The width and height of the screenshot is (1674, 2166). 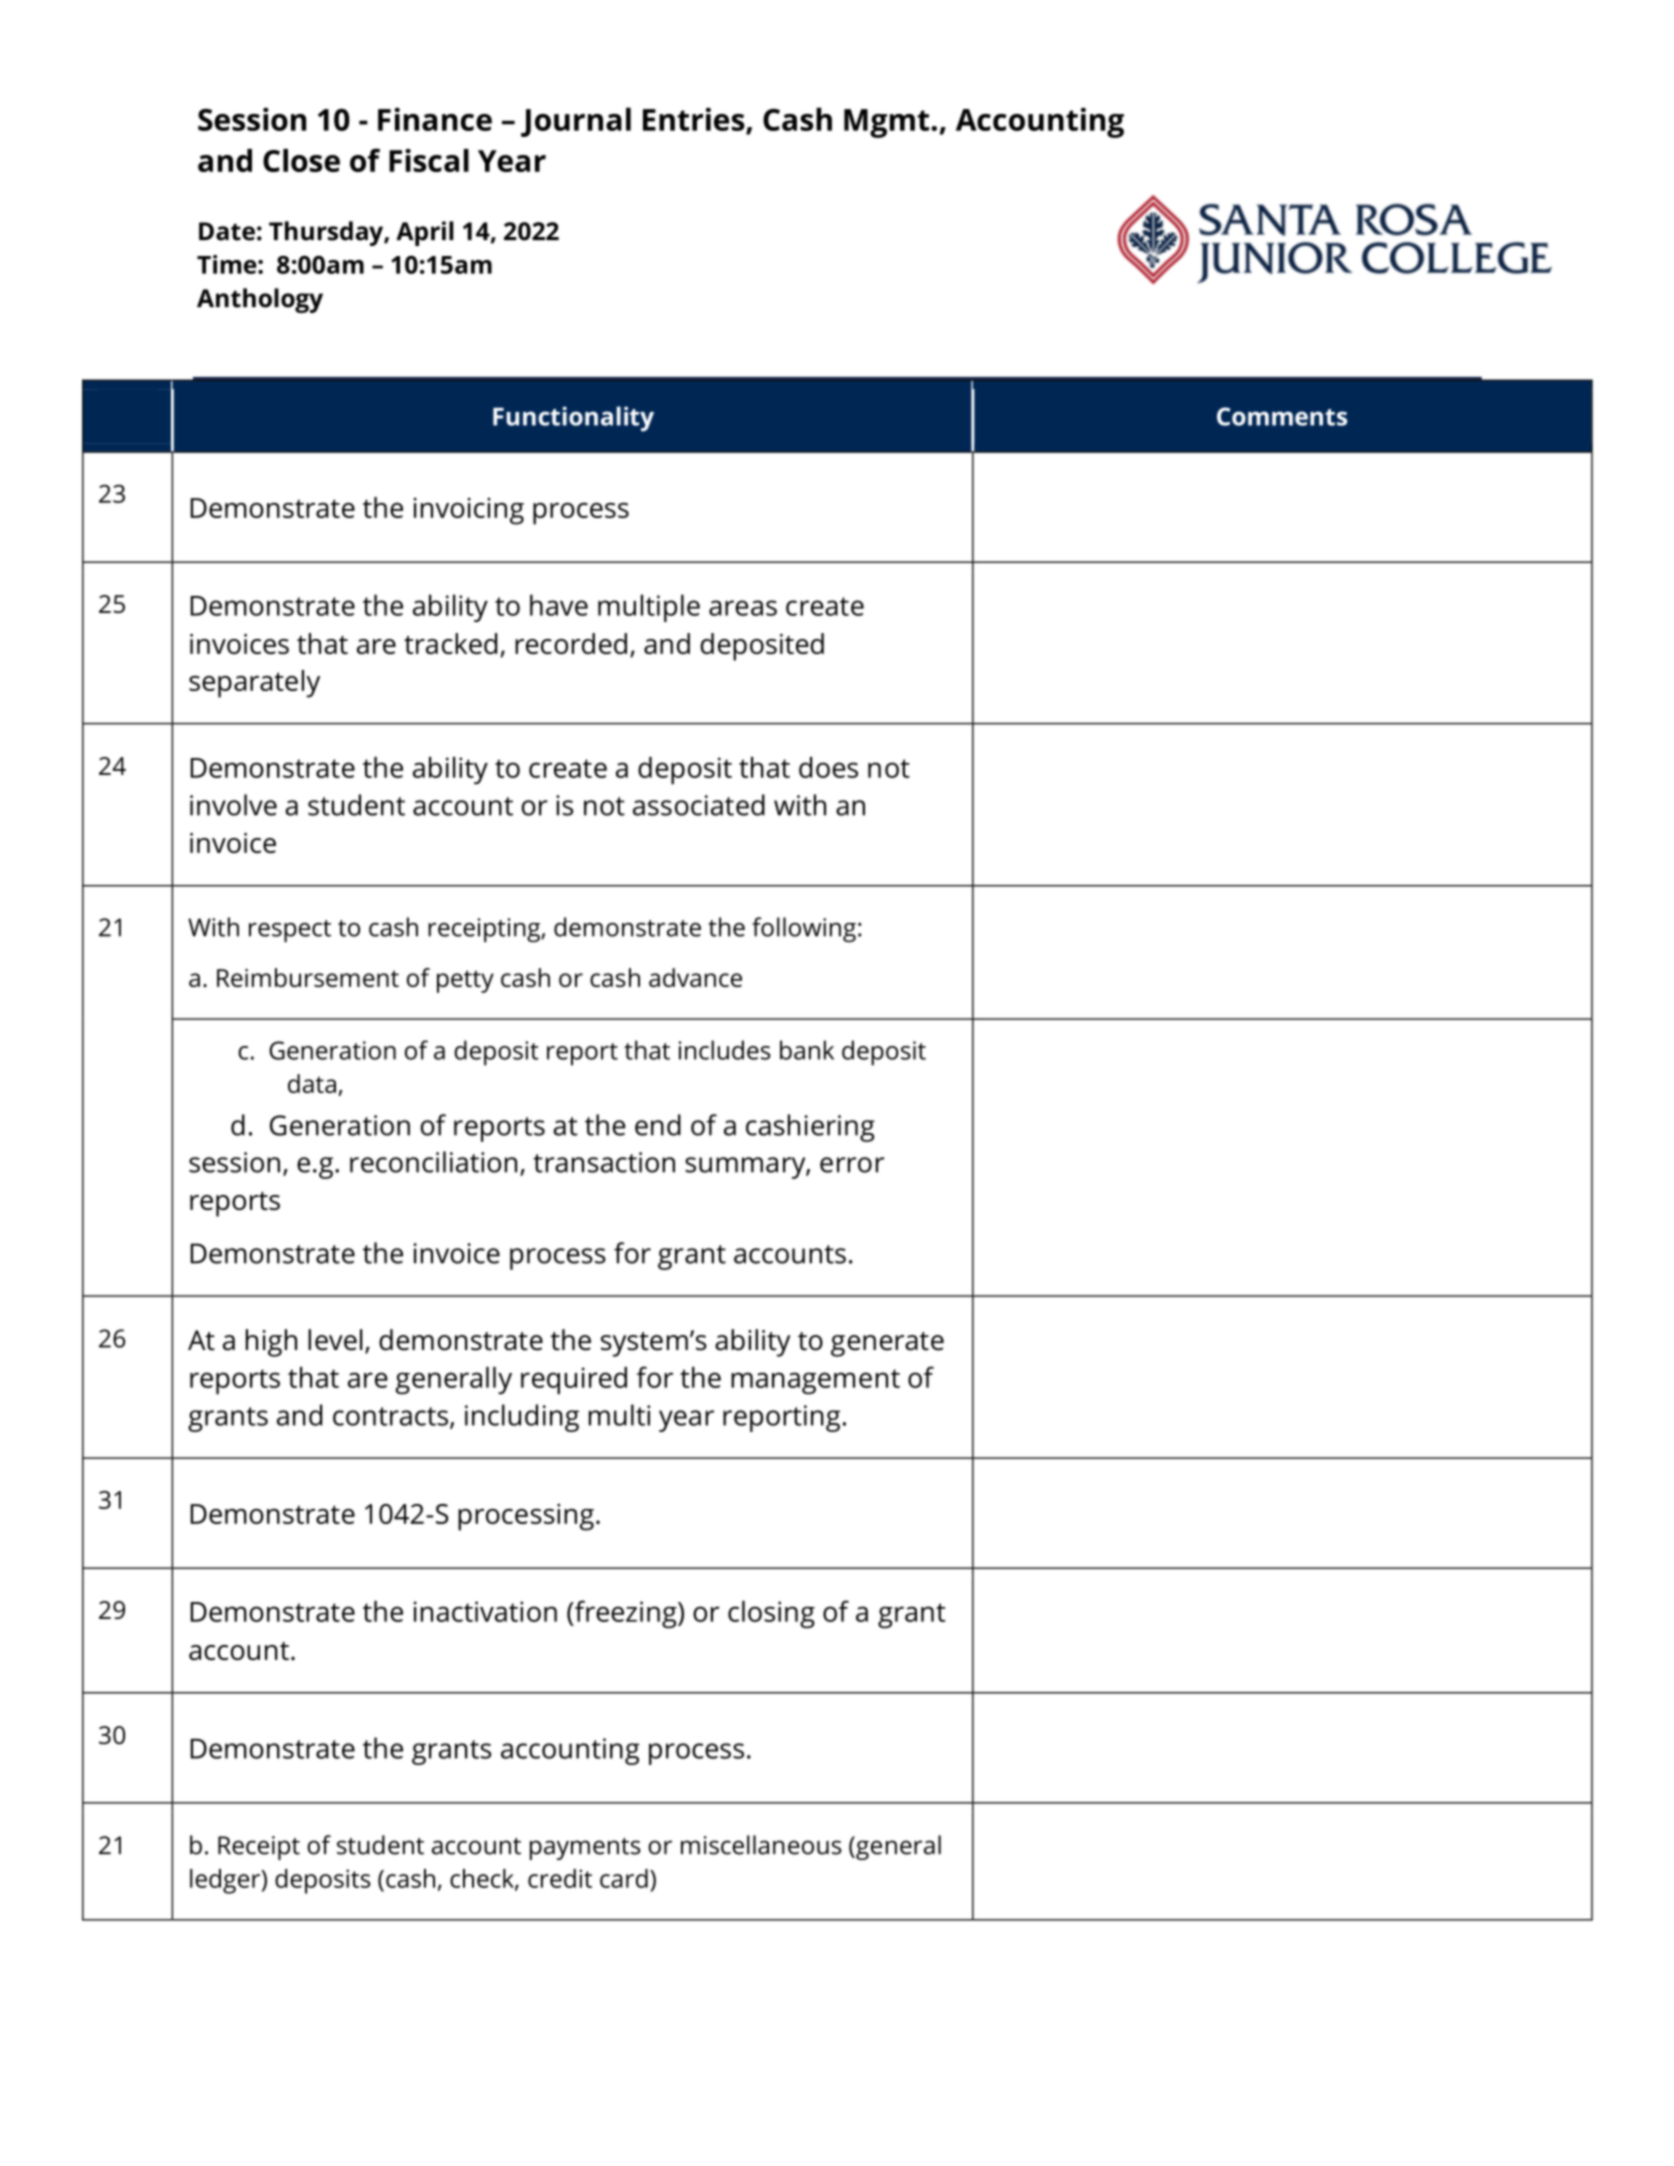 What do you see at coordinates (1282, 416) in the screenshot?
I see `Comments` at bounding box center [1282, 416].
